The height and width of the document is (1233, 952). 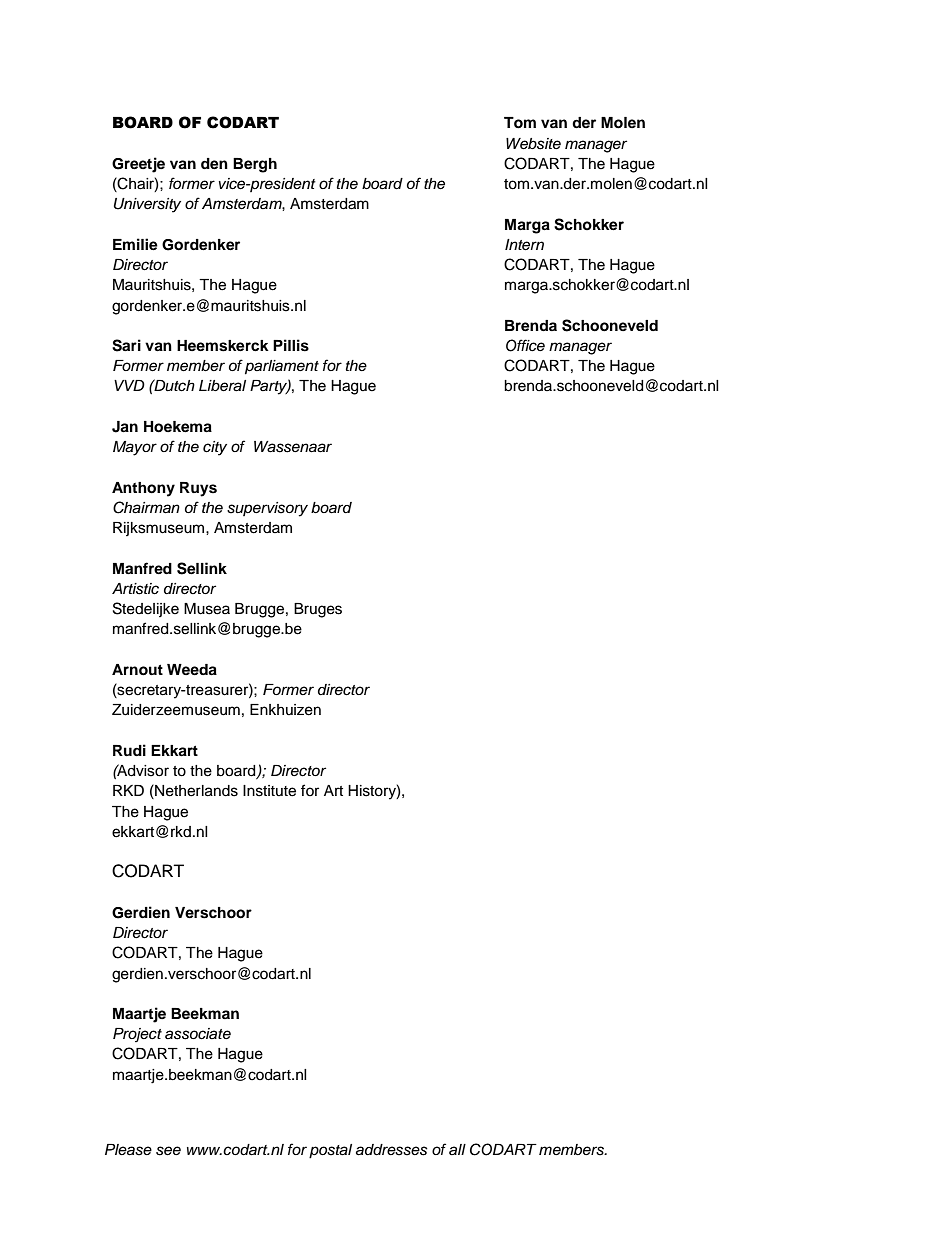 What do you see at coordinates (525, 345) in the document?
I see `Office` at bounding box center [525, 345].
